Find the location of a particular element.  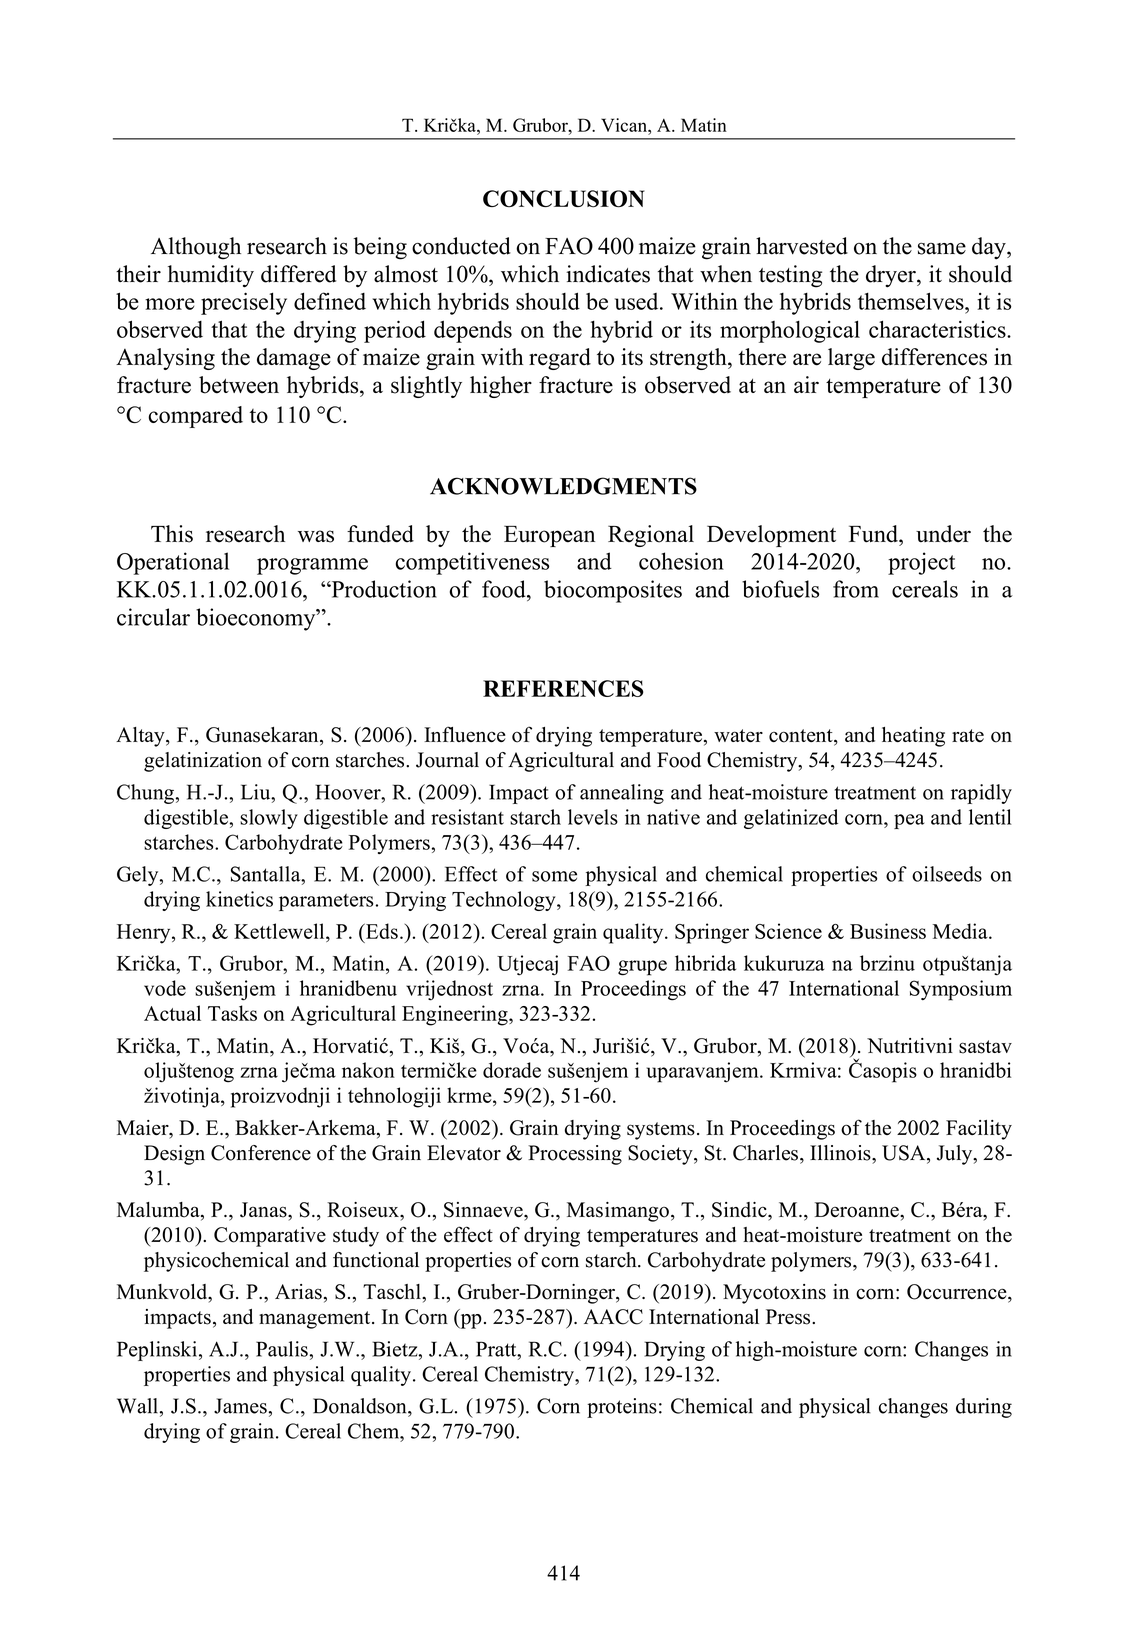

during is located at coordinates (984, 1408).
